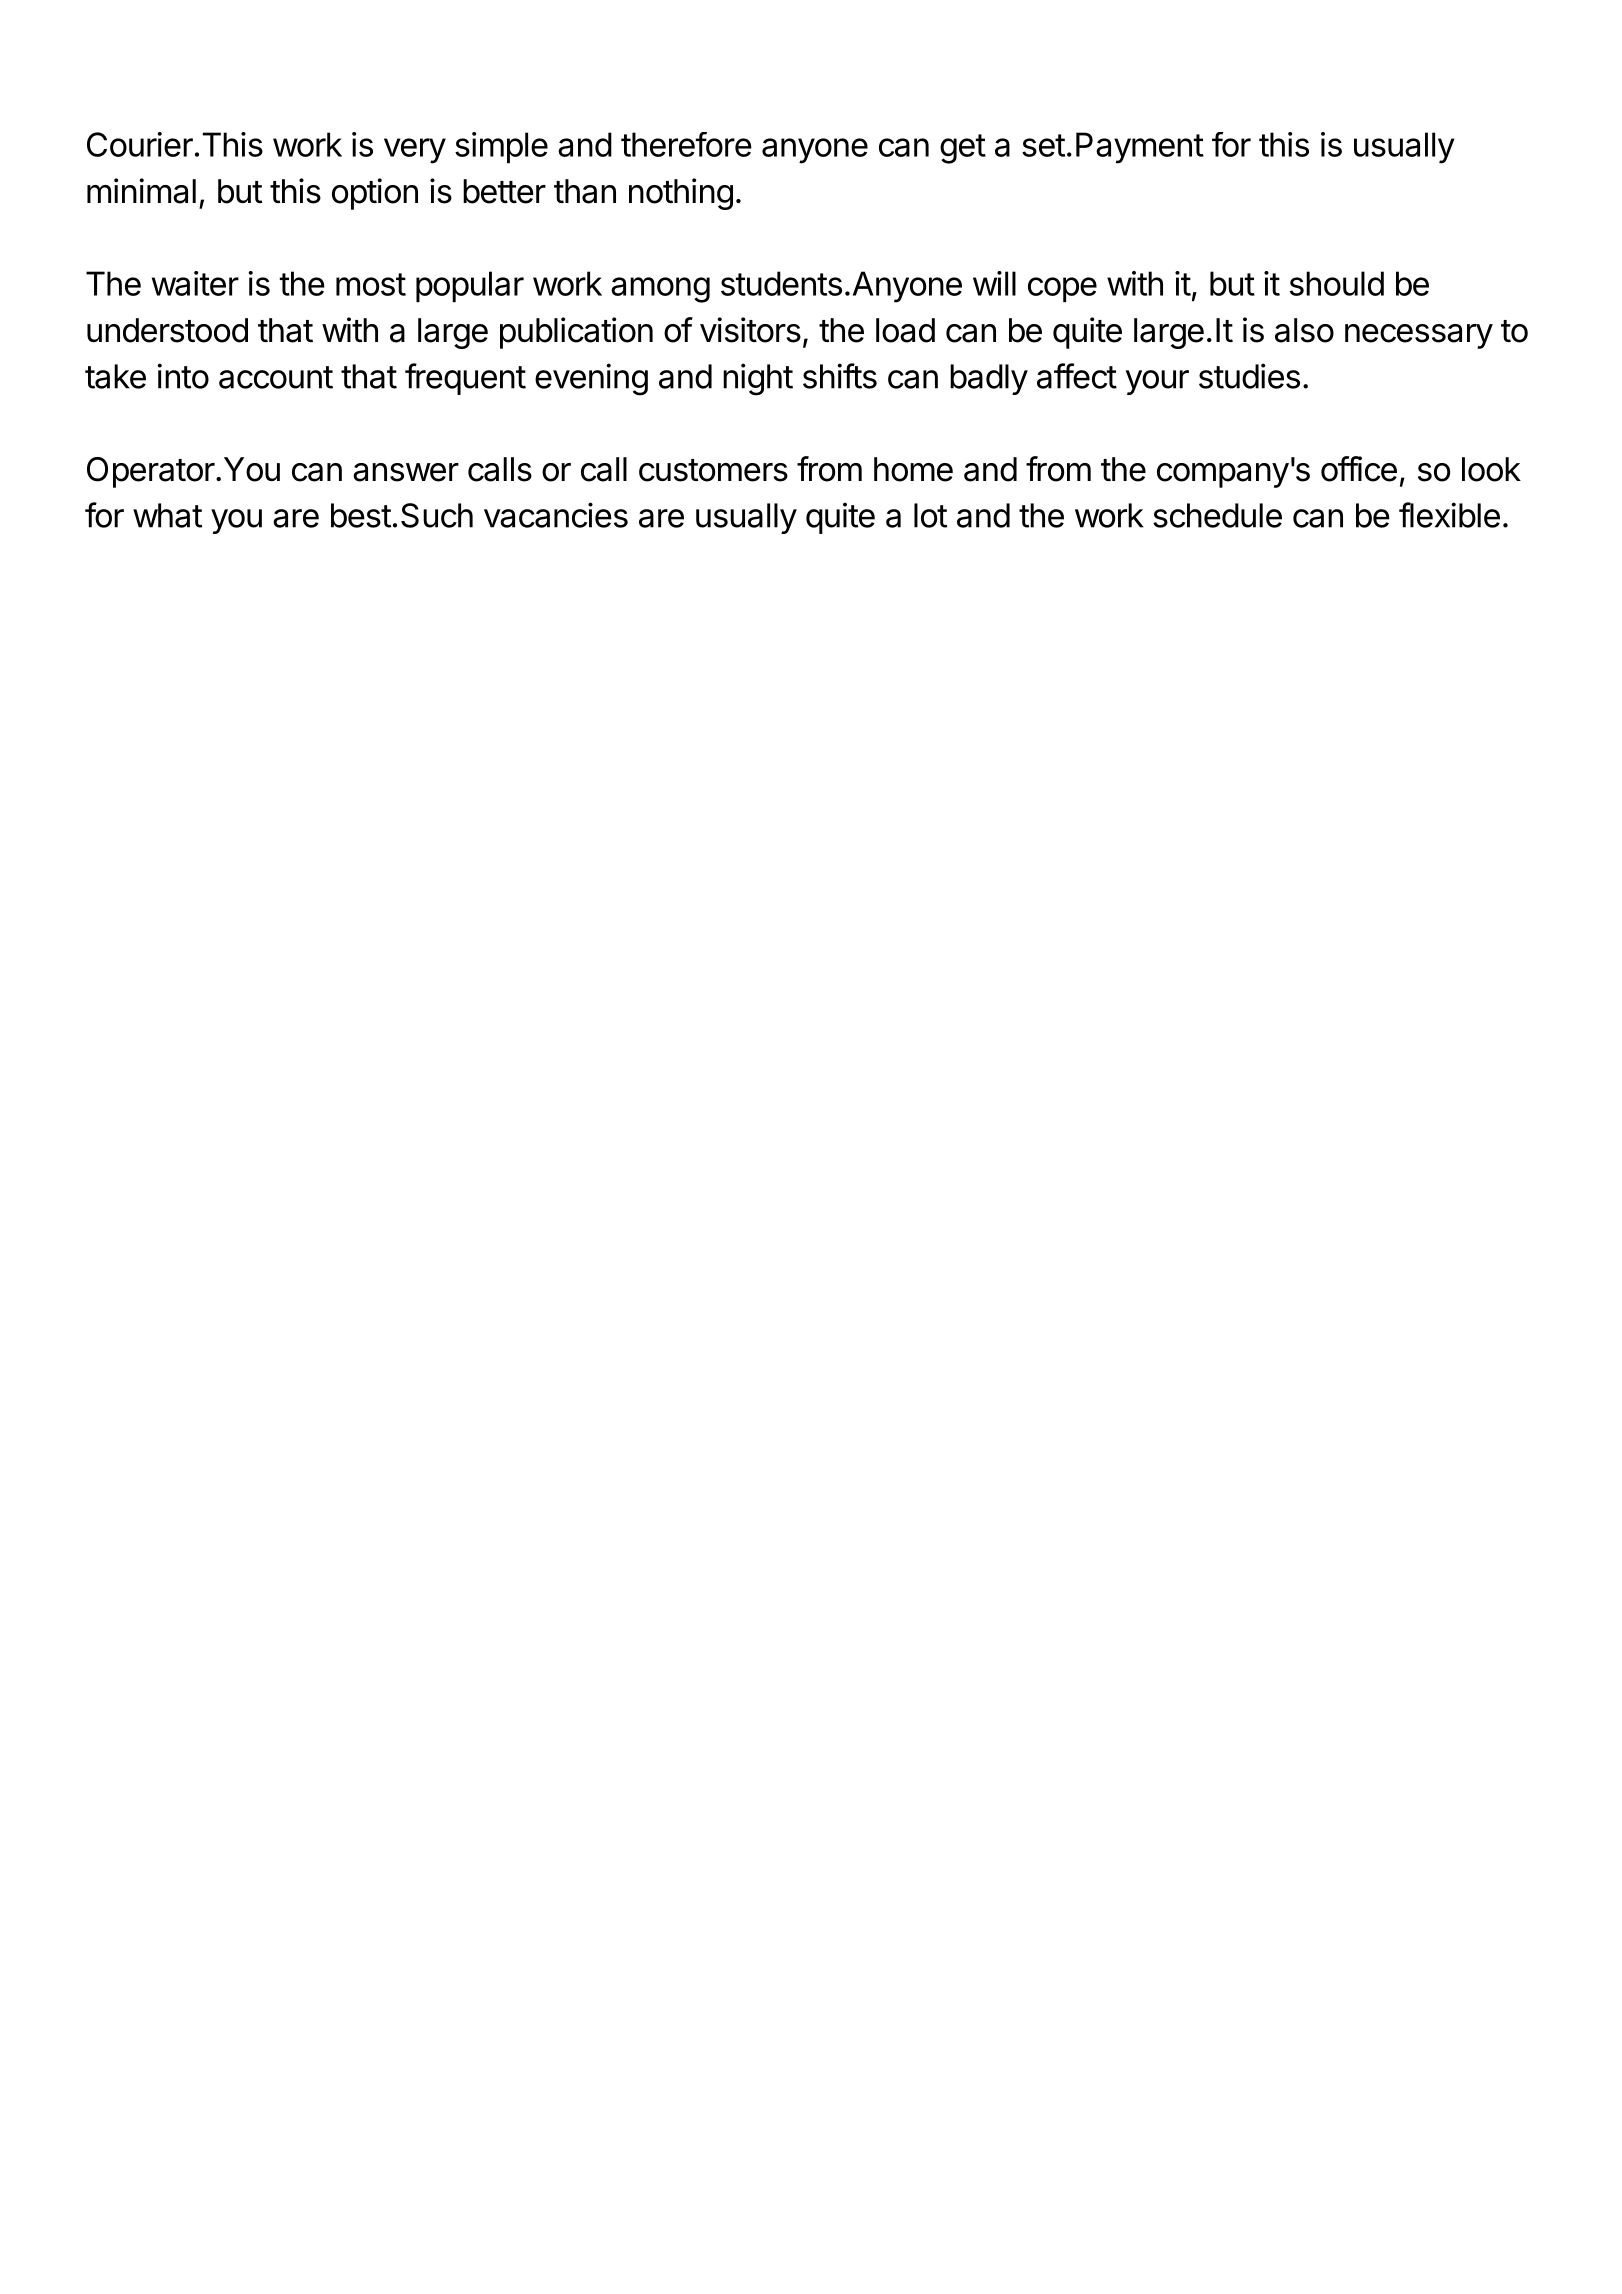 Image resolution: width=1622 pixels, height=2294 pixels. Describe the element at coordinates (750, 330) in the page. I see `visitors` at that location.
